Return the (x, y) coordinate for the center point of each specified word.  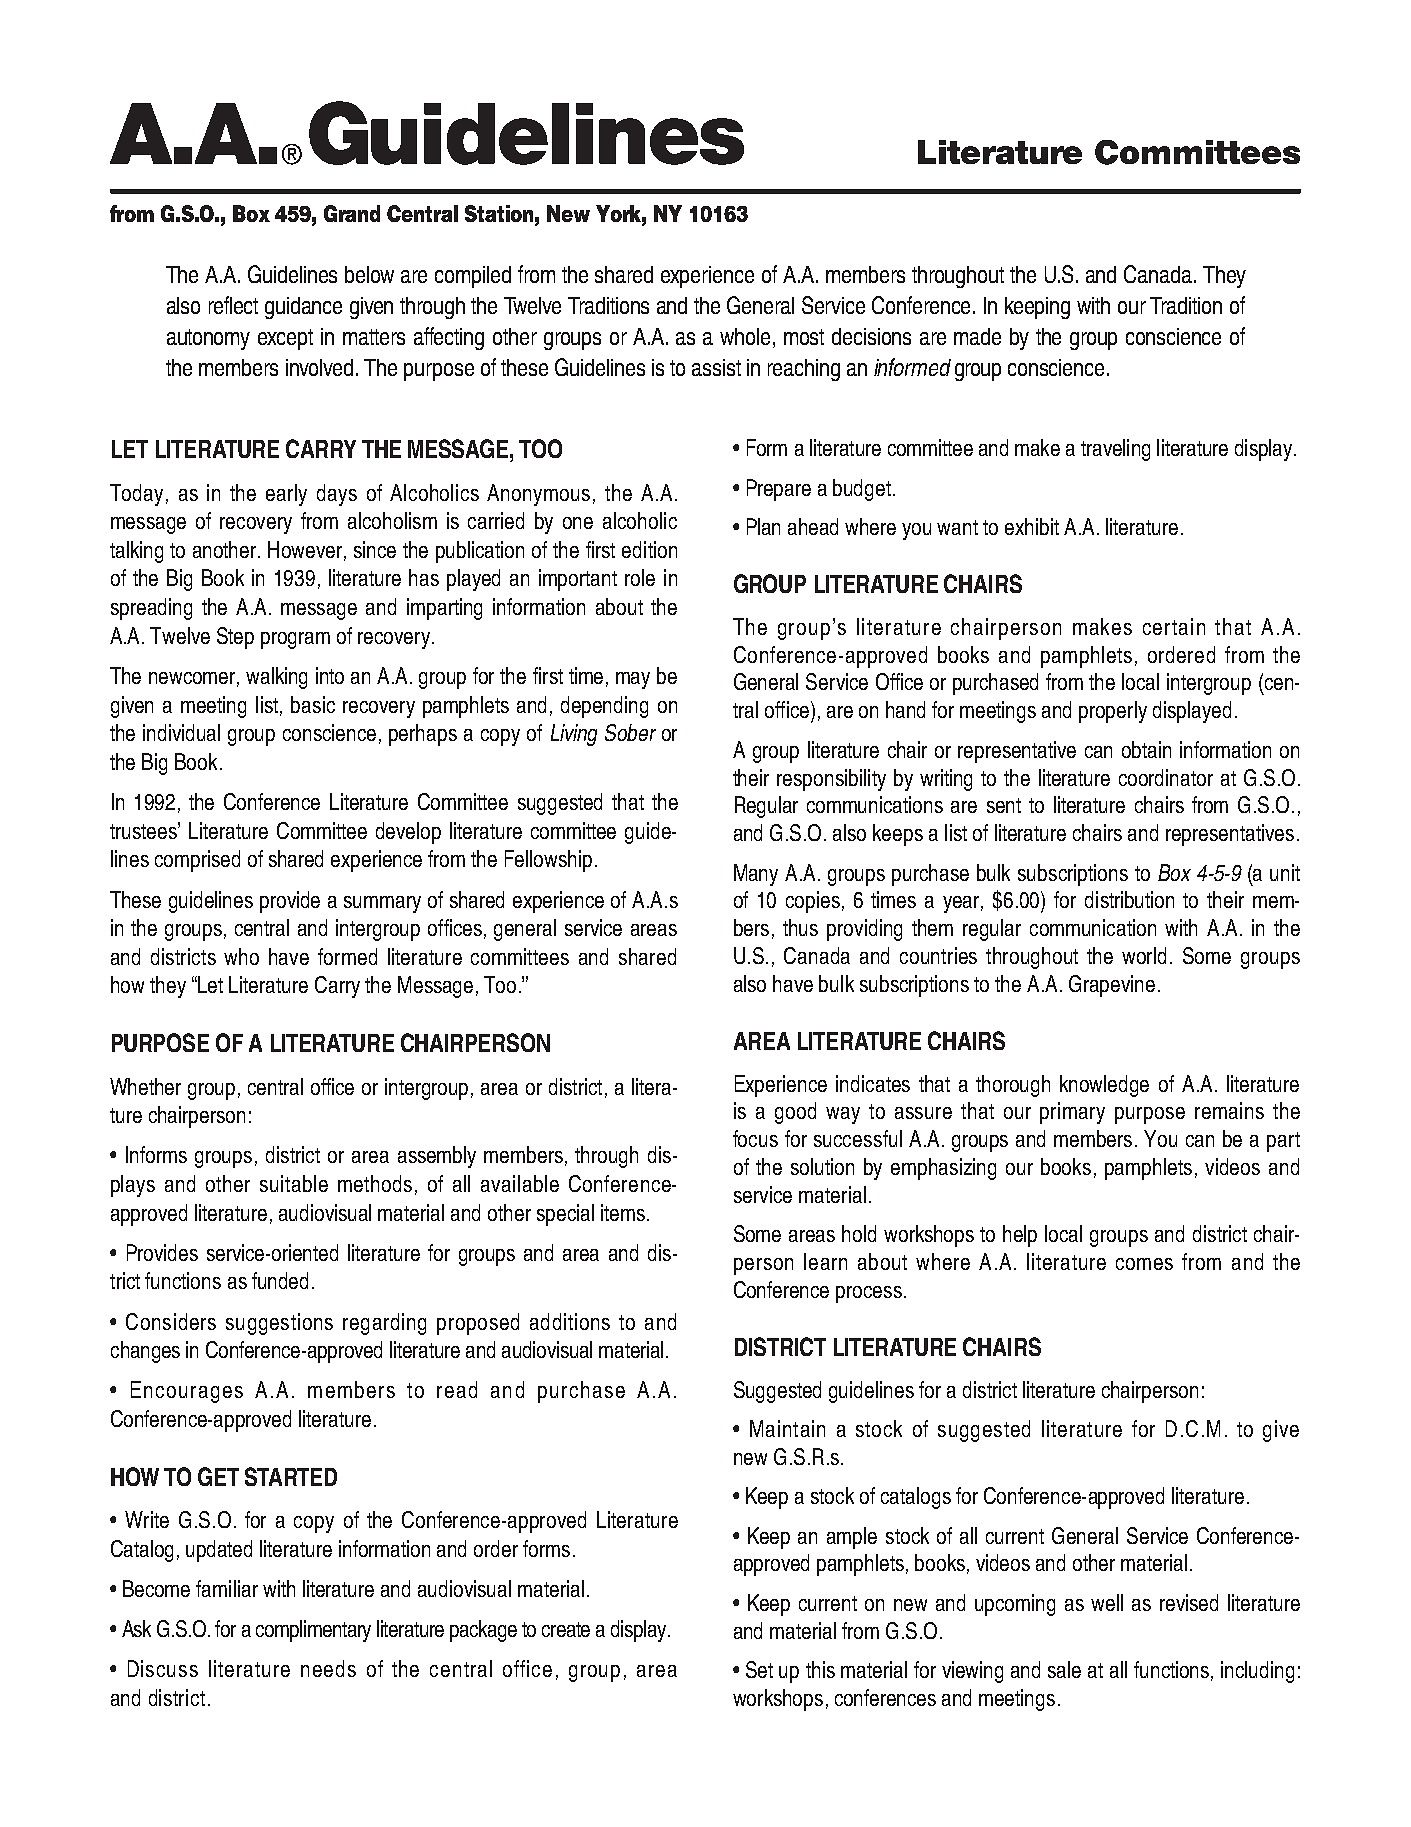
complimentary (313, 1631)
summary (382, 904)
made (977, 336)
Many (756, 875)
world (1144, 955)
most (804, 337)
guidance (303, 308)
